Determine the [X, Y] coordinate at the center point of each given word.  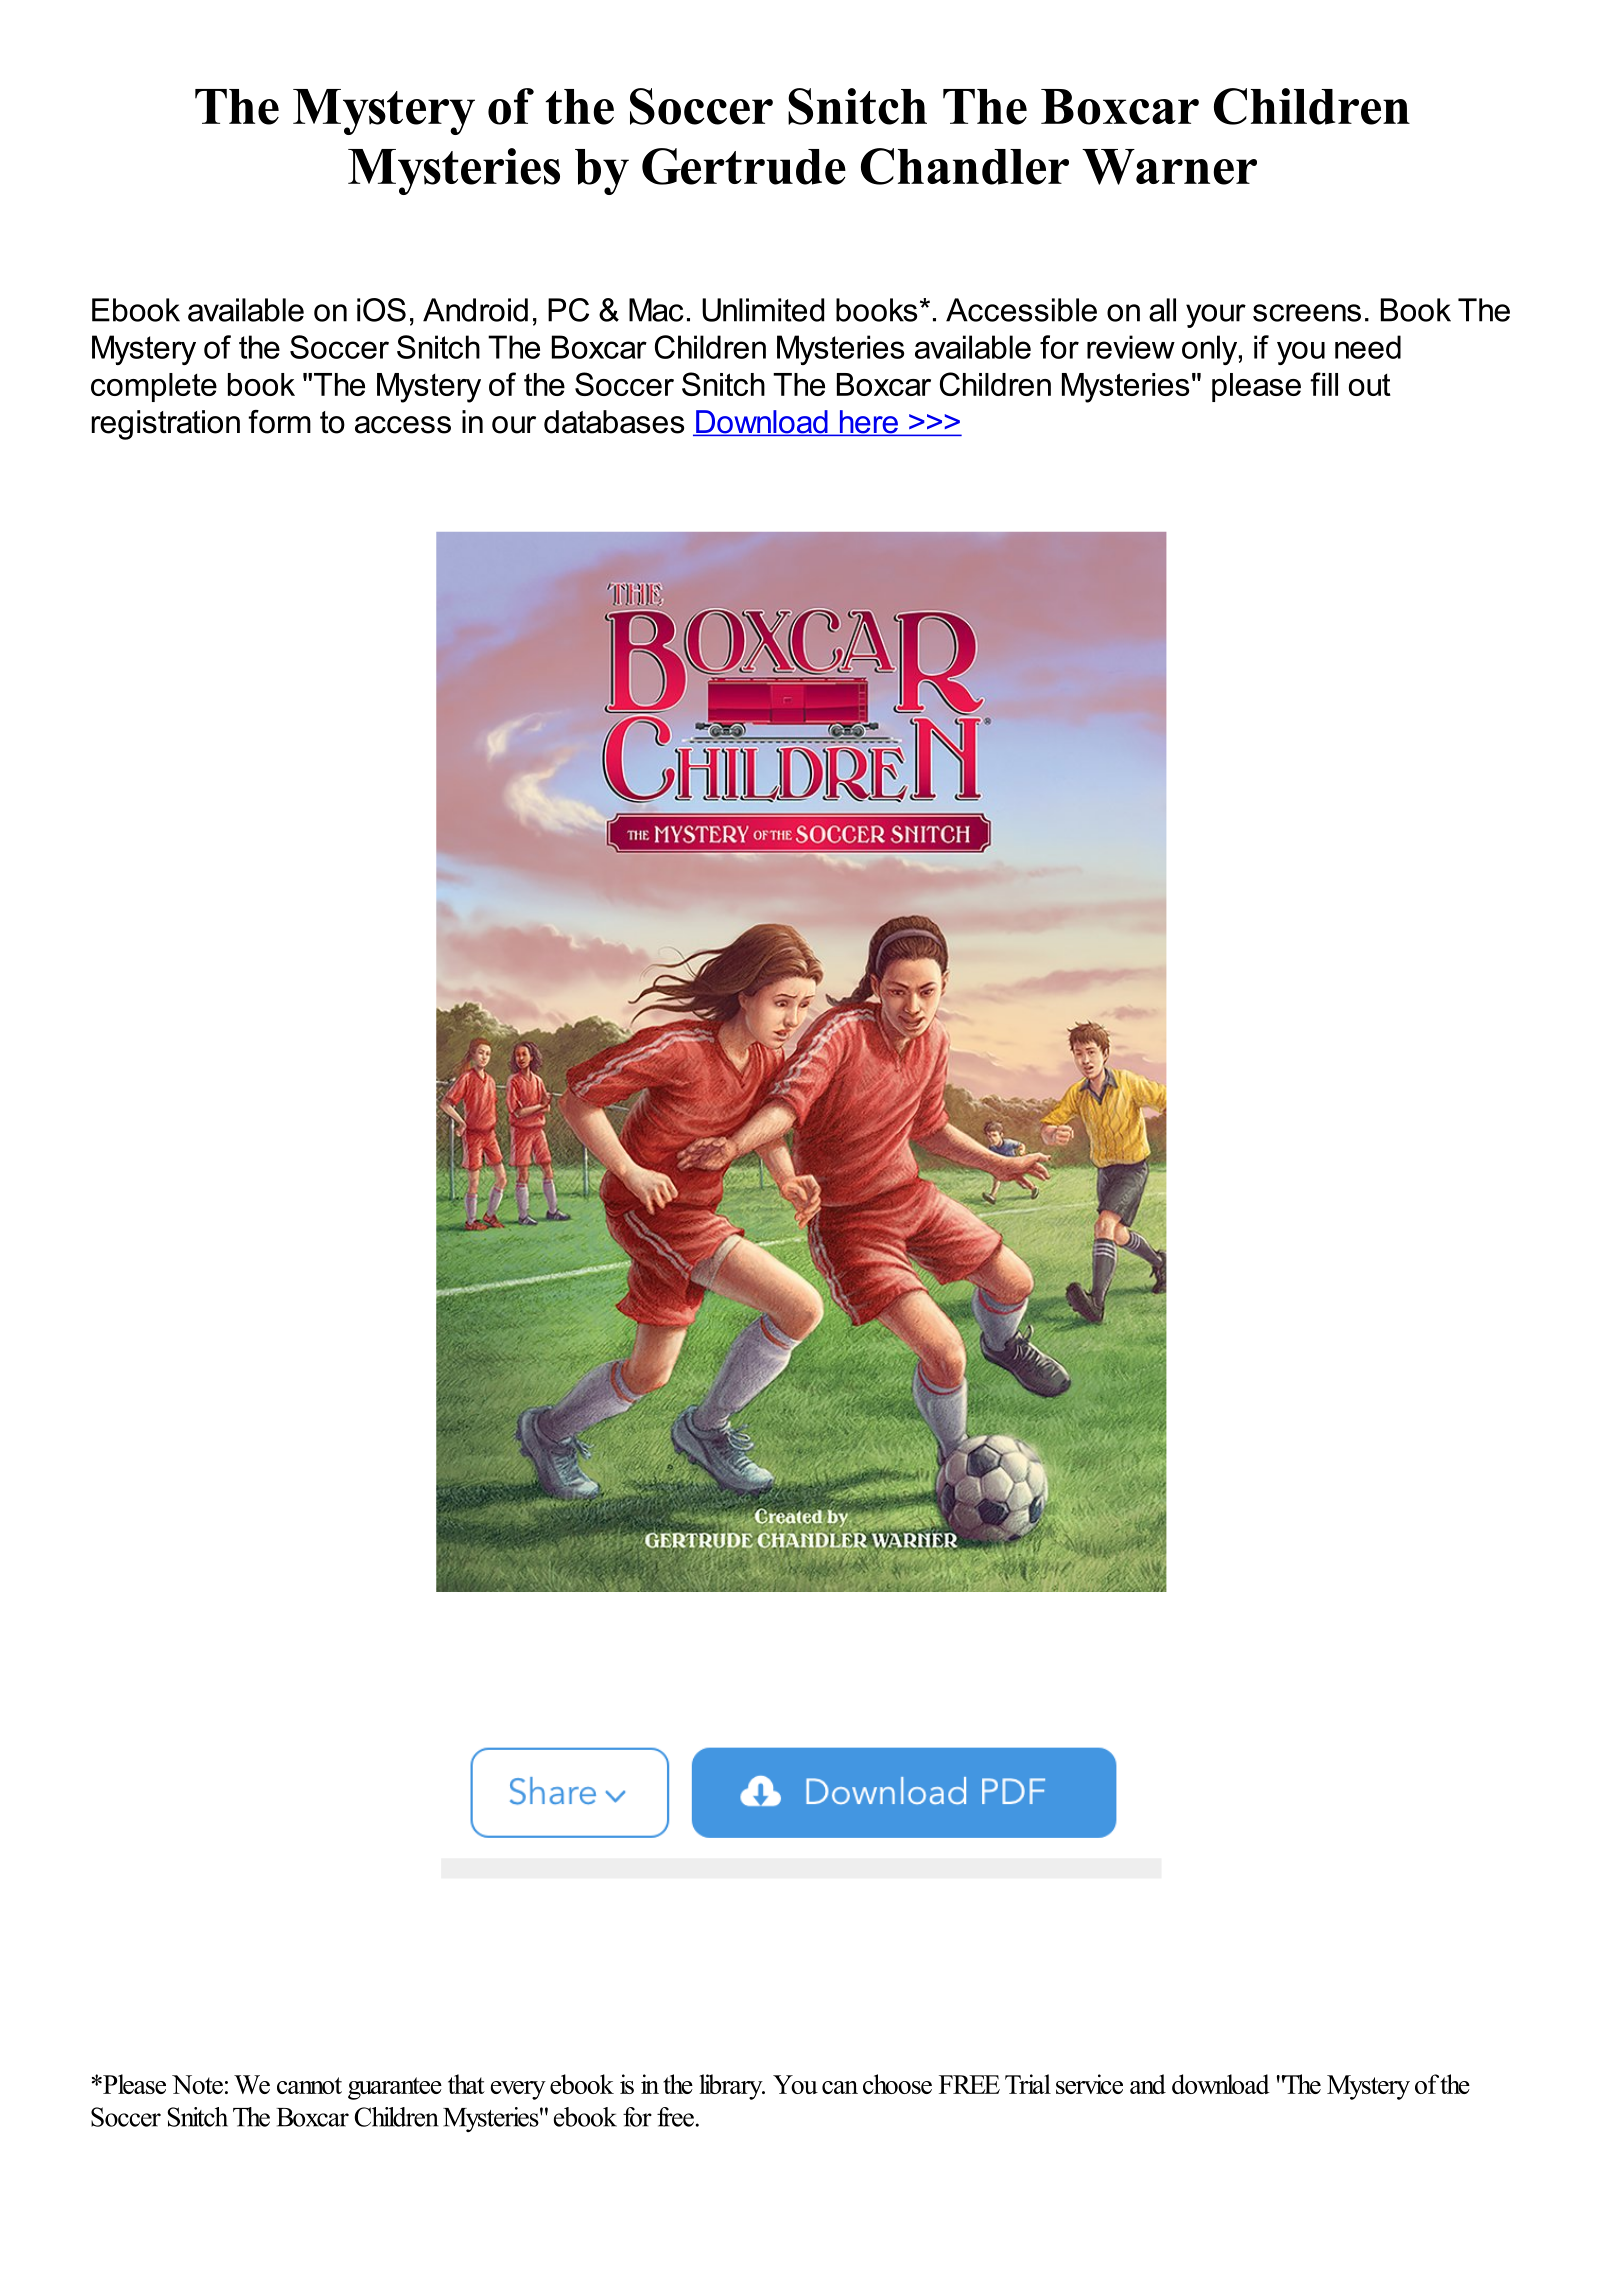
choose [897, 2084]
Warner [1169, 167]
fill [1324, 384]
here [868, 423]
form [279, 422]
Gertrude [744, 166]
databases [614, 422]
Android [475, 310]
